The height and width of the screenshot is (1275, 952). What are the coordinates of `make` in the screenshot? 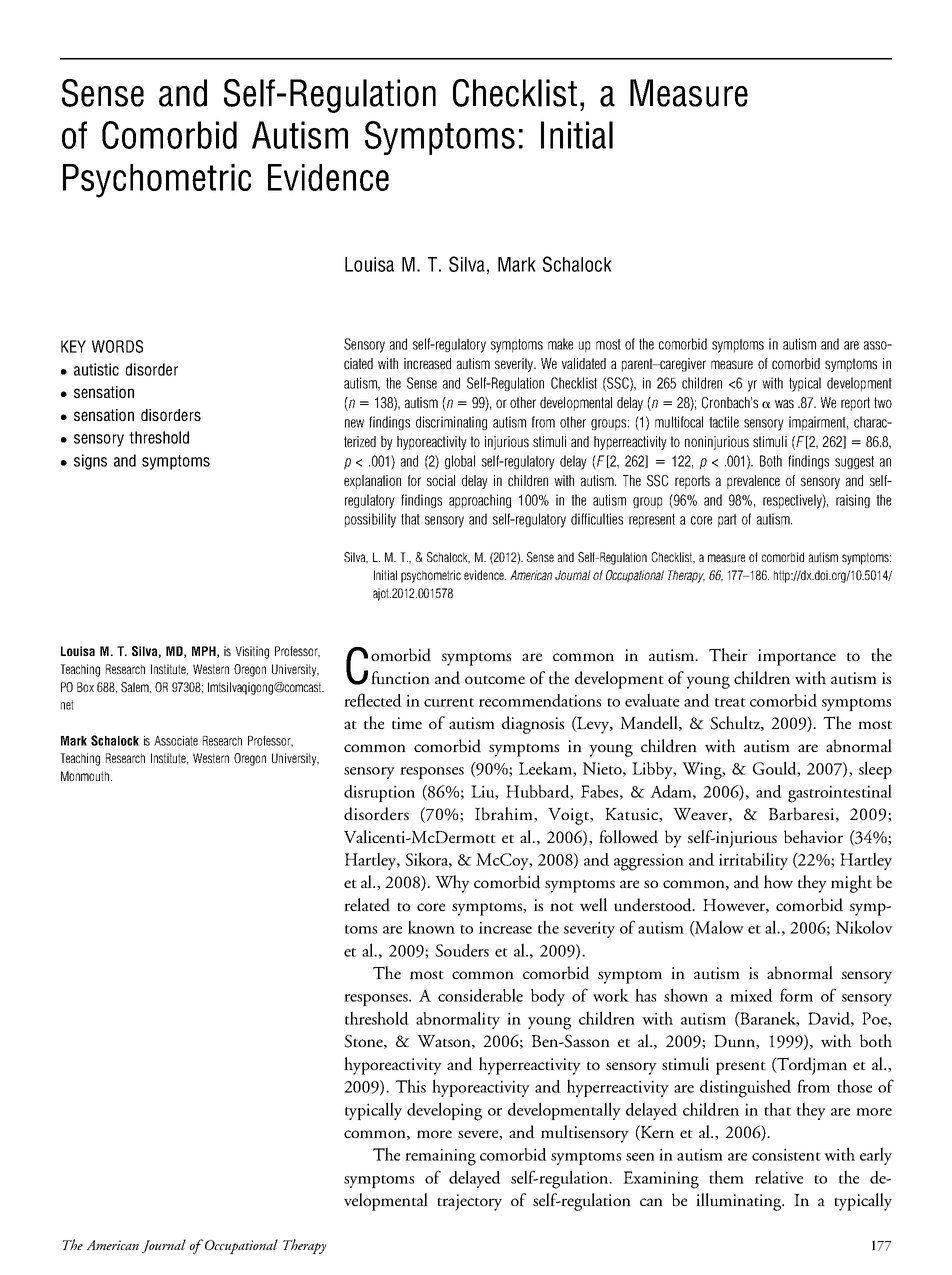 It's located at (560, 344).
